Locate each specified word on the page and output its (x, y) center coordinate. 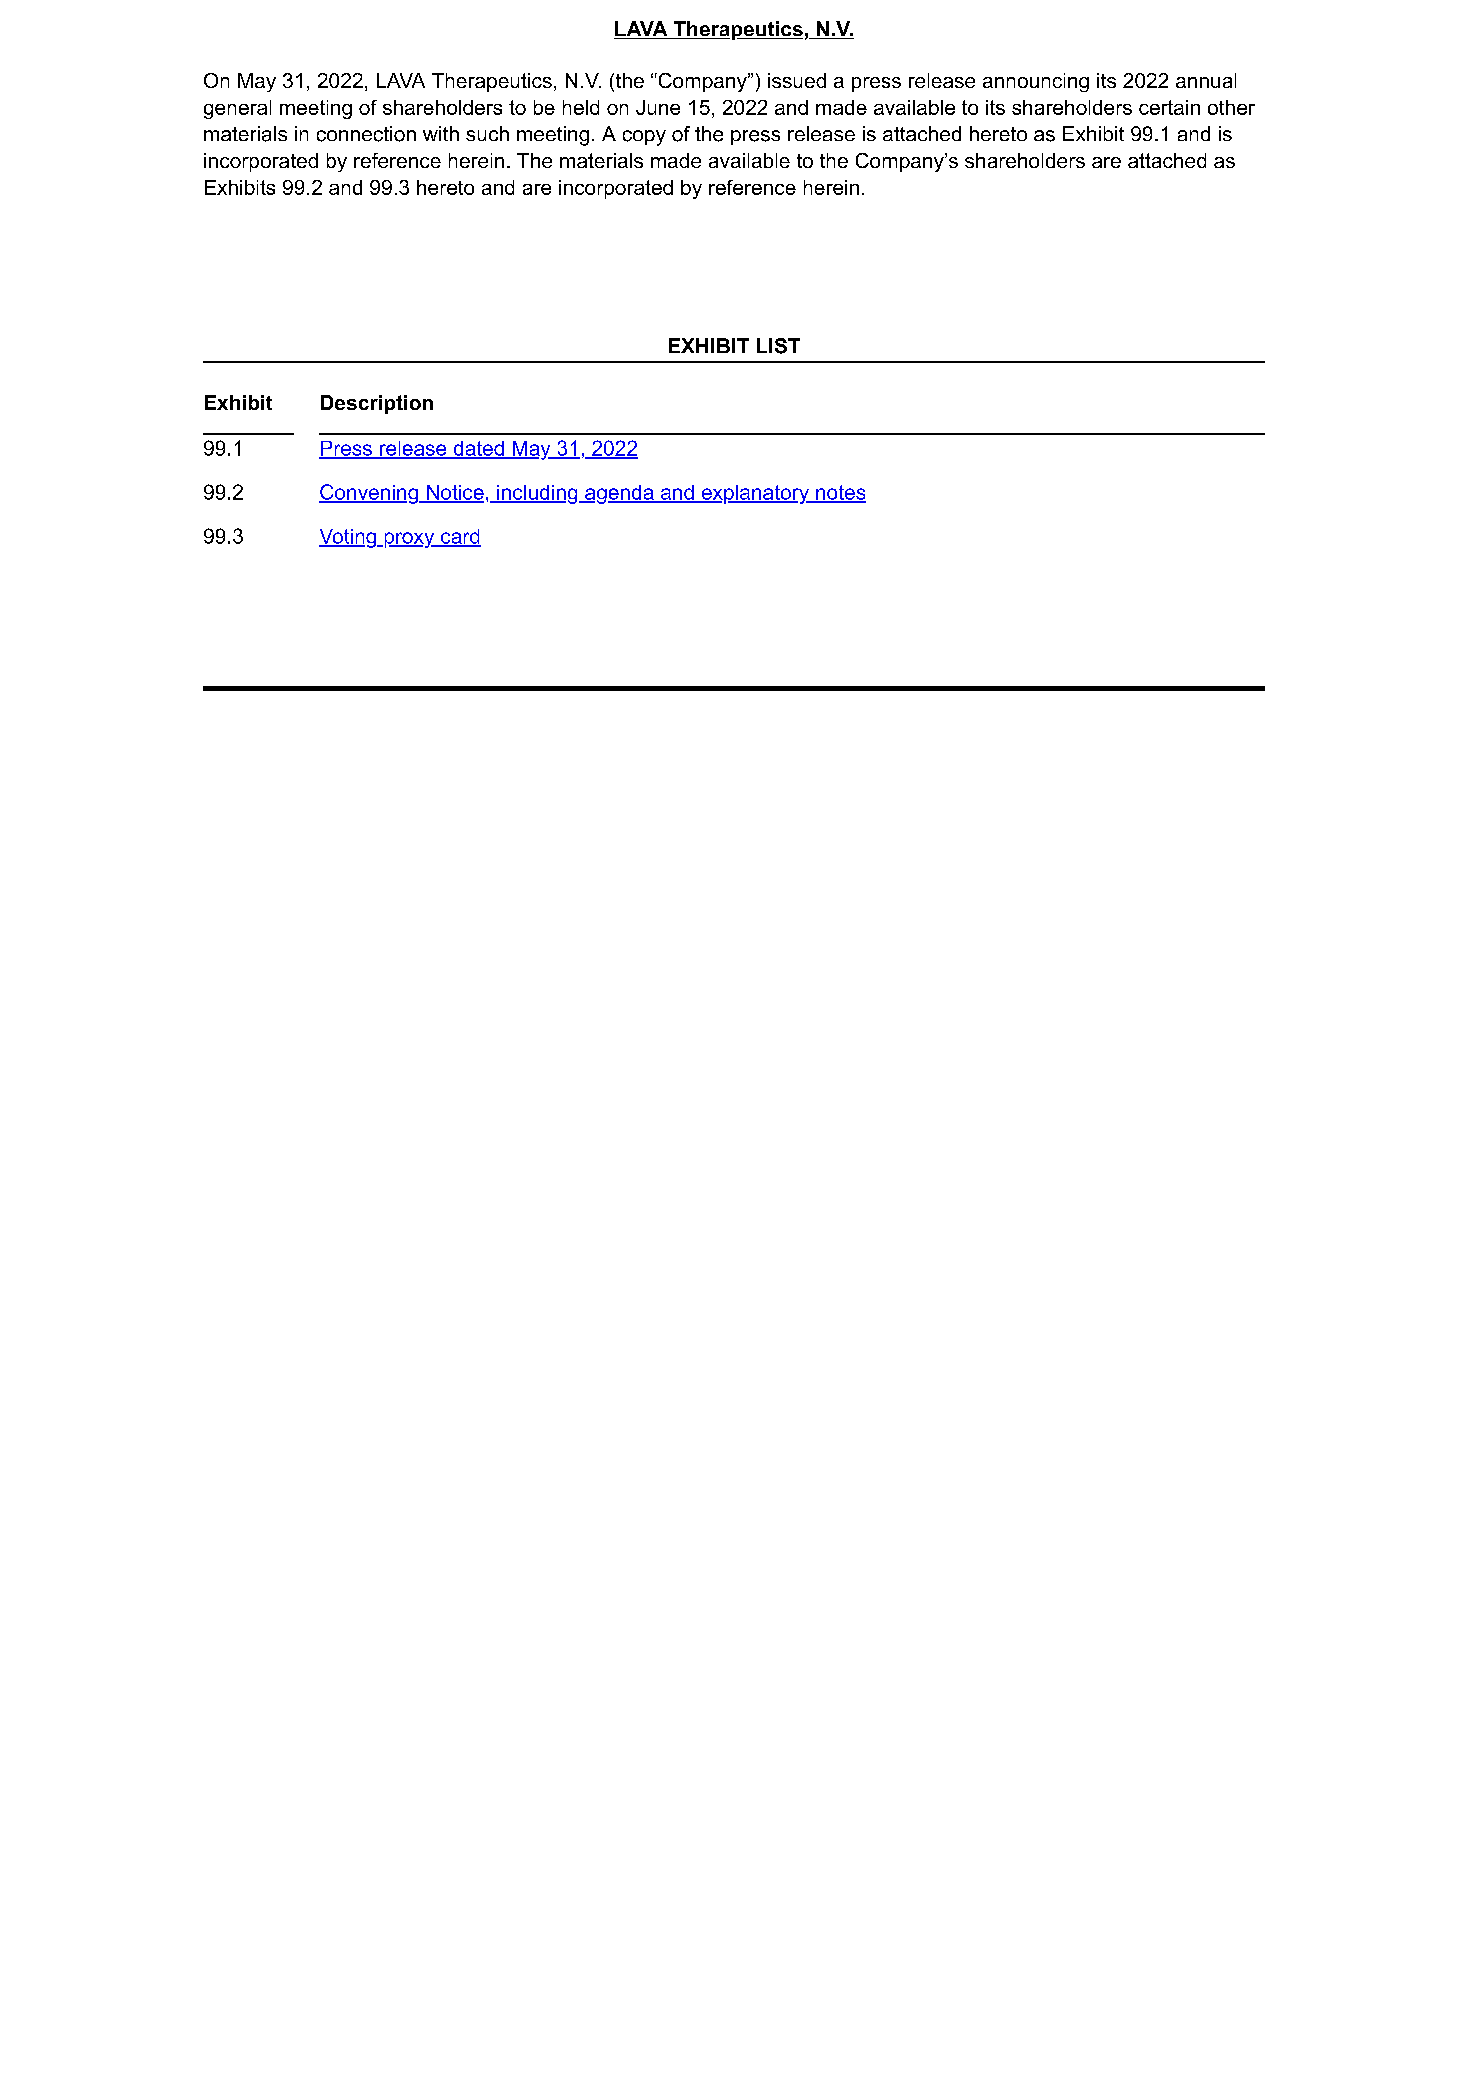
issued (797, 80)
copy (644, 138)
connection (366, 134)
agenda (619, 494)
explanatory (755, 494)
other (1231, 107)
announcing (1036, 82)
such (487, 133)
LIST (778, 346)
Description (377, 404)
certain (1169, 107)
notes (840, 493)
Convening (369, 494)
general (237, 109)
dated (478, 449)
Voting (348, 538)
